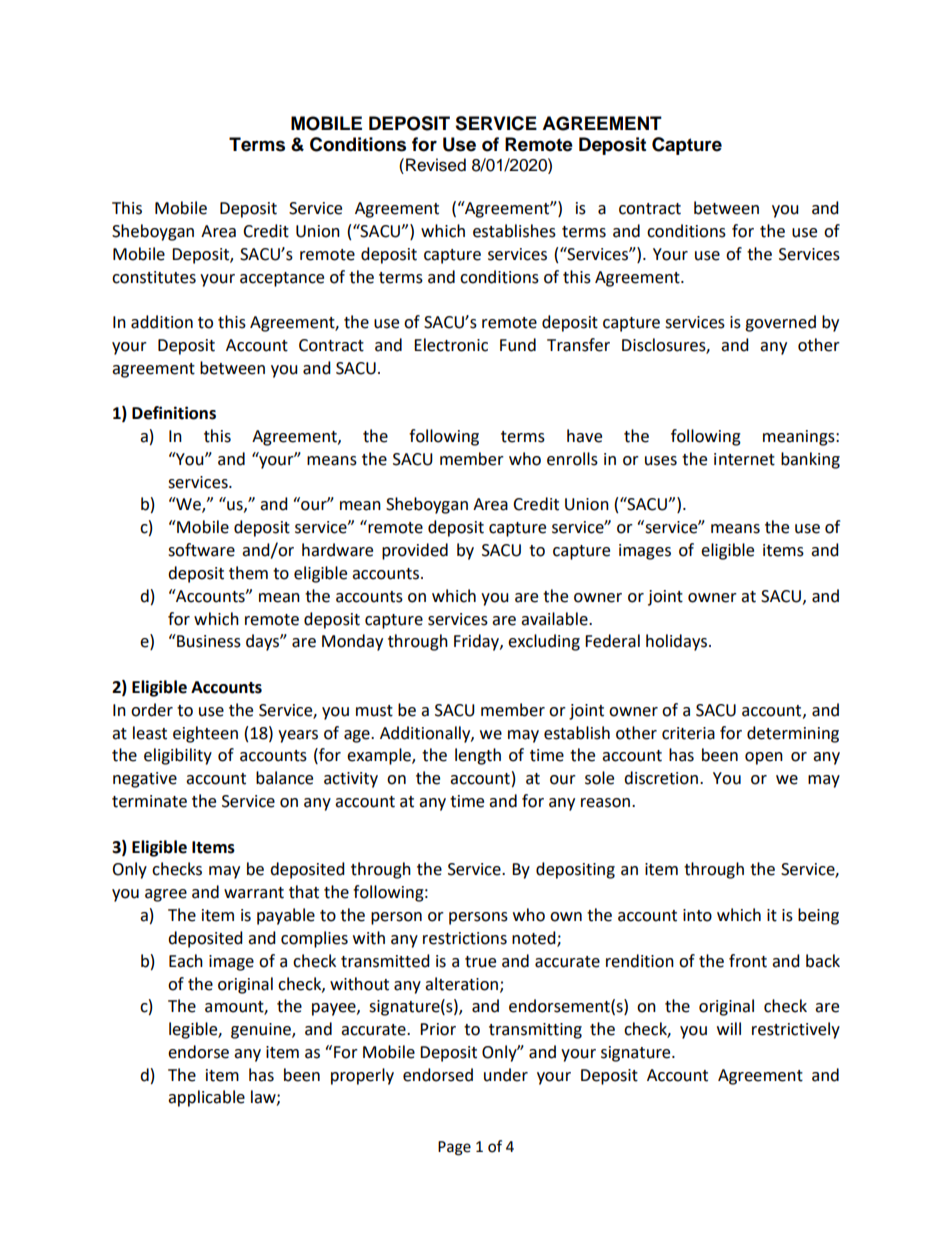 This screenshot has height=1233, width=952. I want to click on governed, so click(780, 323).
